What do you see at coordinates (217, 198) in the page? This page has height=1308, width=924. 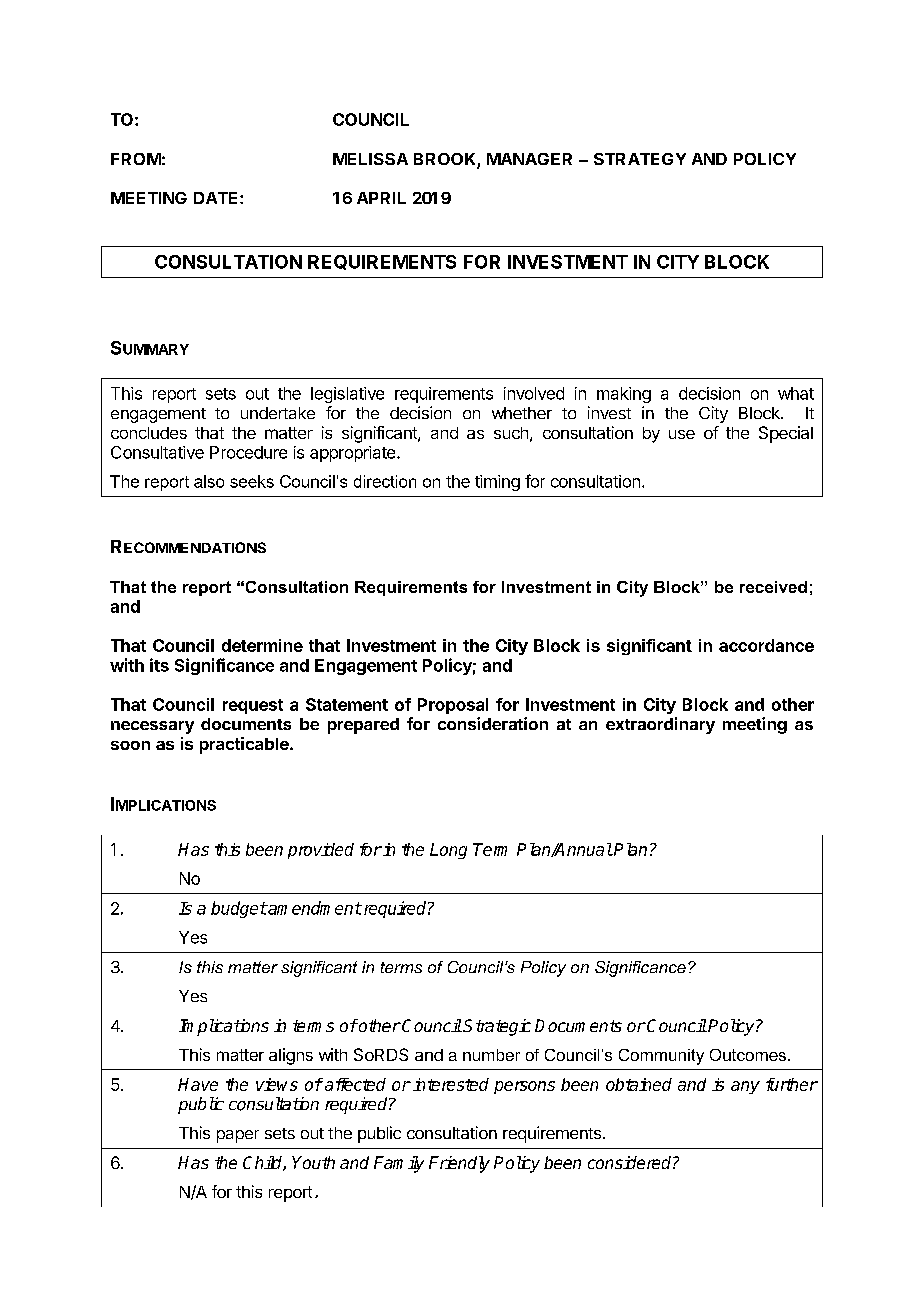 I see `DATE` at bounding box center [217, 198].
